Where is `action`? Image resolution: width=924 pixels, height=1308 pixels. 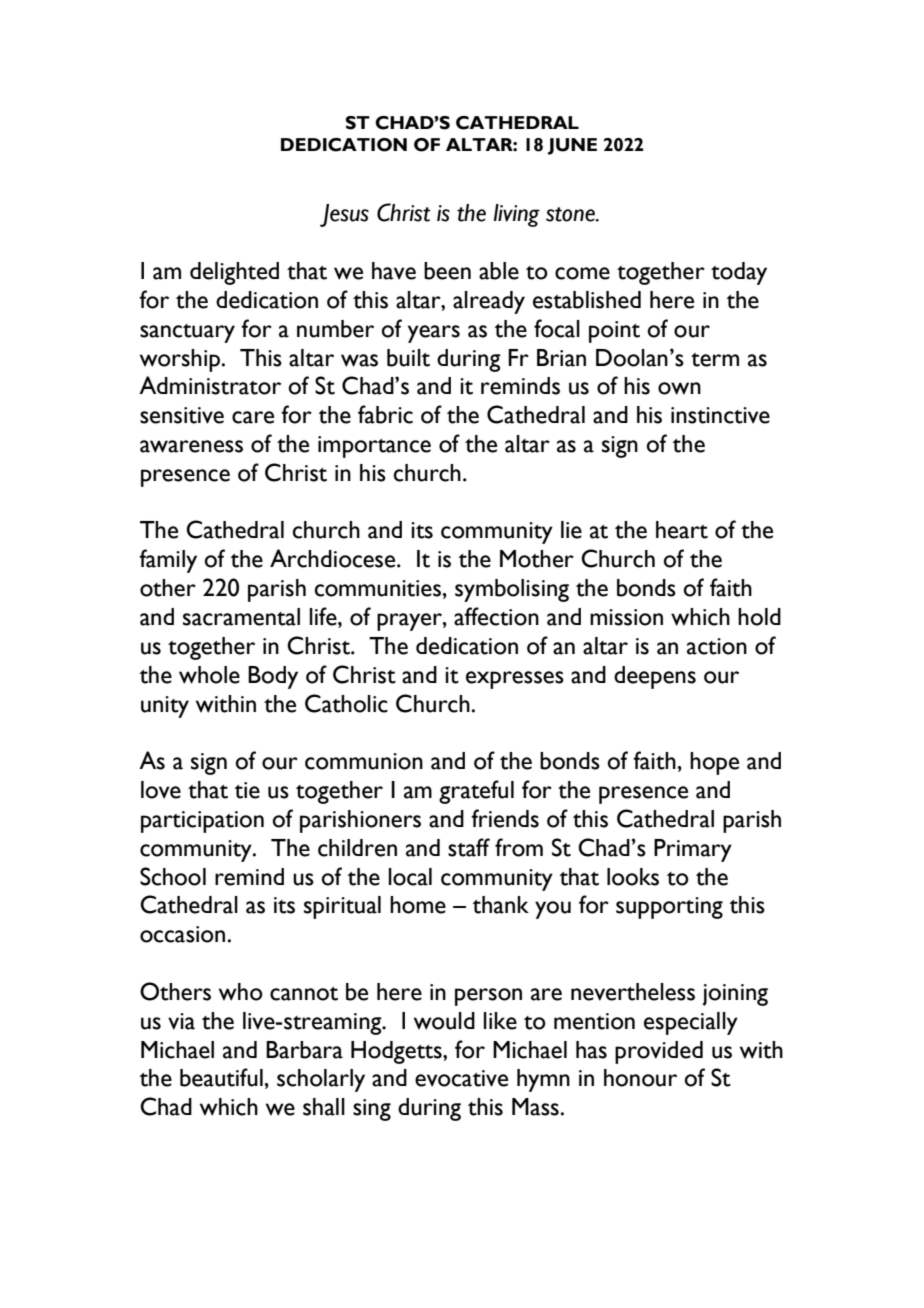
action is located at coordinates (717, 646).
